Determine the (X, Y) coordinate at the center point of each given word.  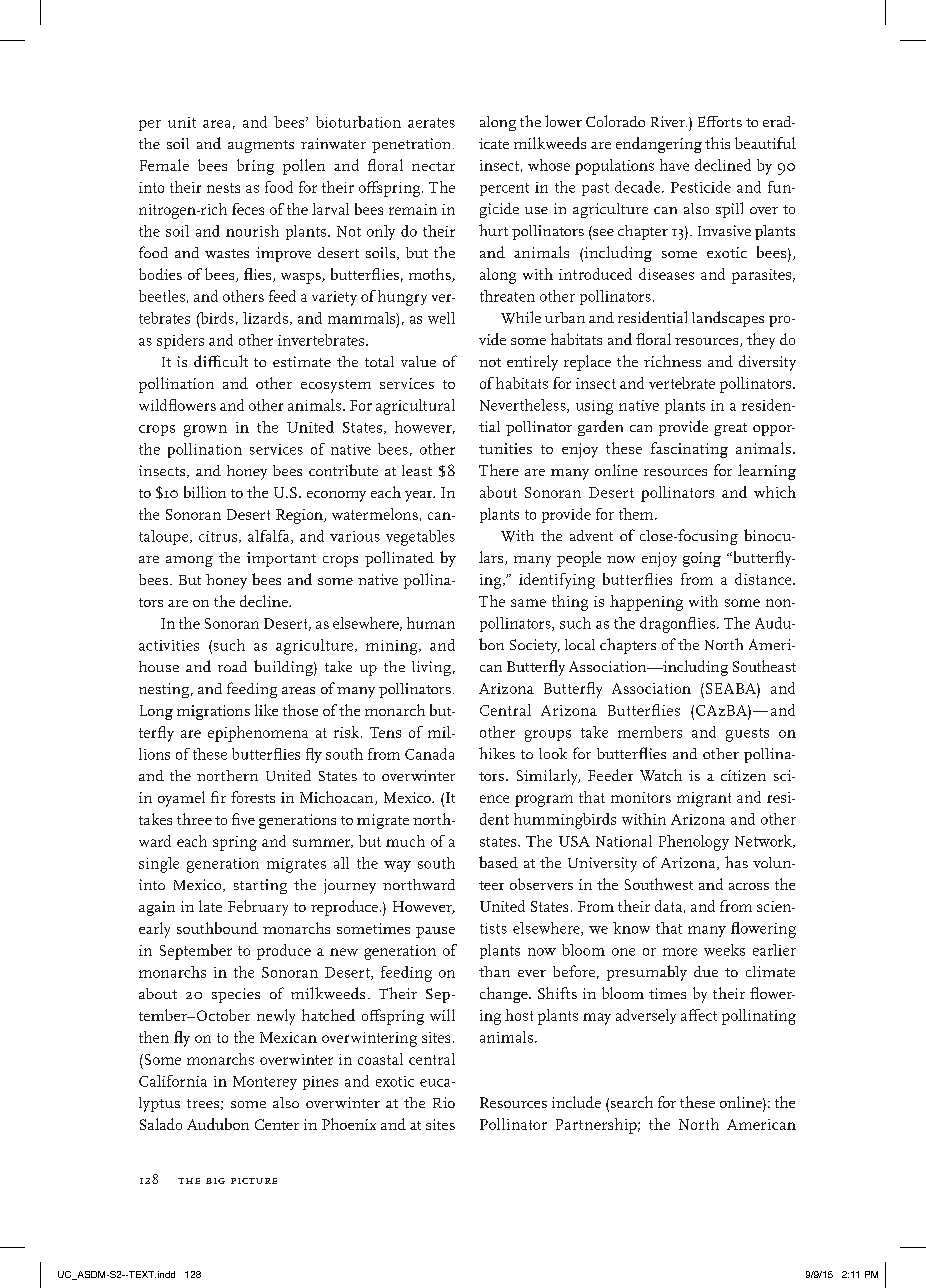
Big (215, 1181)
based (498, 862)
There (499, 470)
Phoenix (349, 1124)
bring (255, 167)
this (717, 143)
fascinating (689, 450)
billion (205, 492)
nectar (433, 166)
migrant (704, 799)
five (243, 819)
